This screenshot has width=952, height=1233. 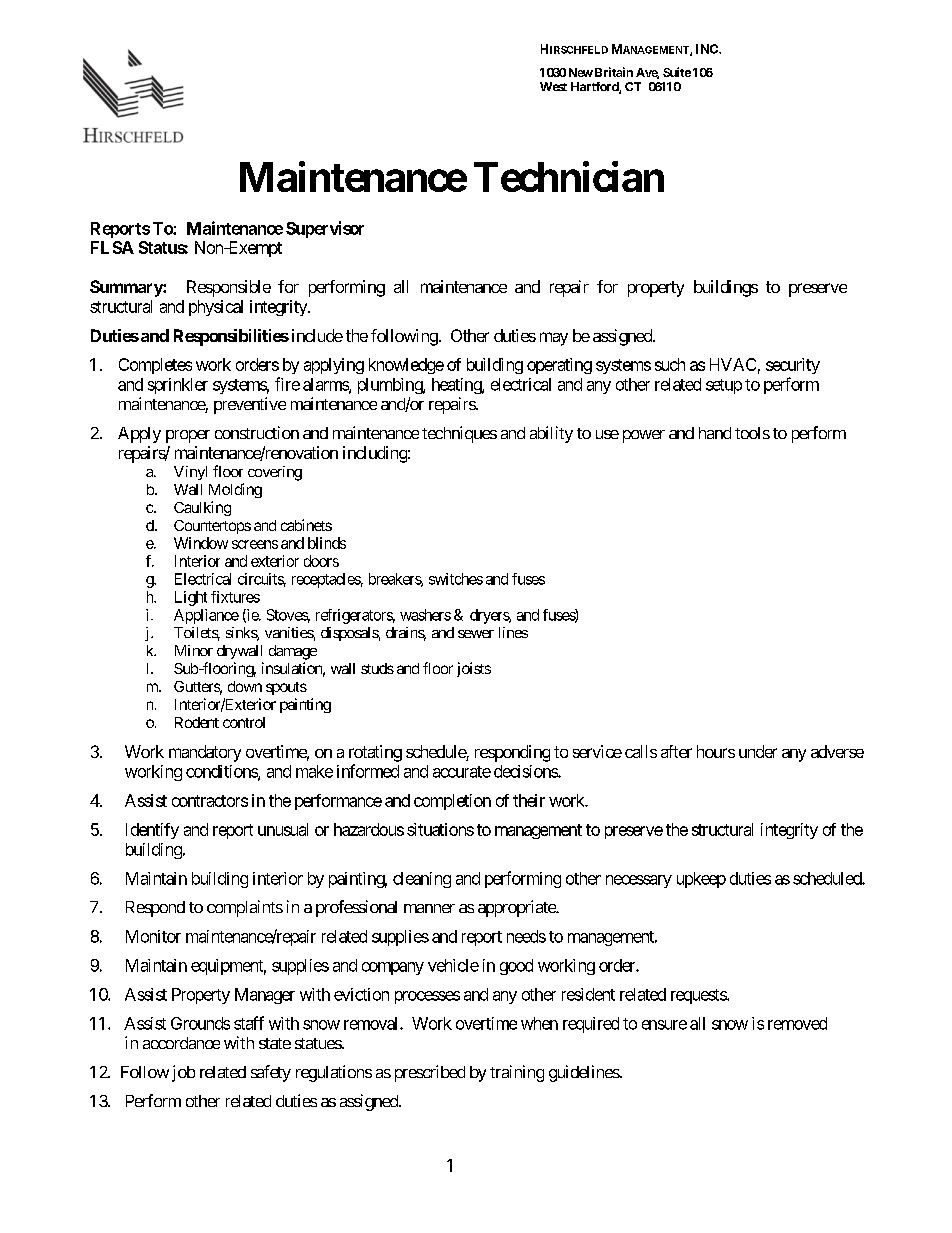 I want to click on Supervisor, so click(x=325, y=229).
